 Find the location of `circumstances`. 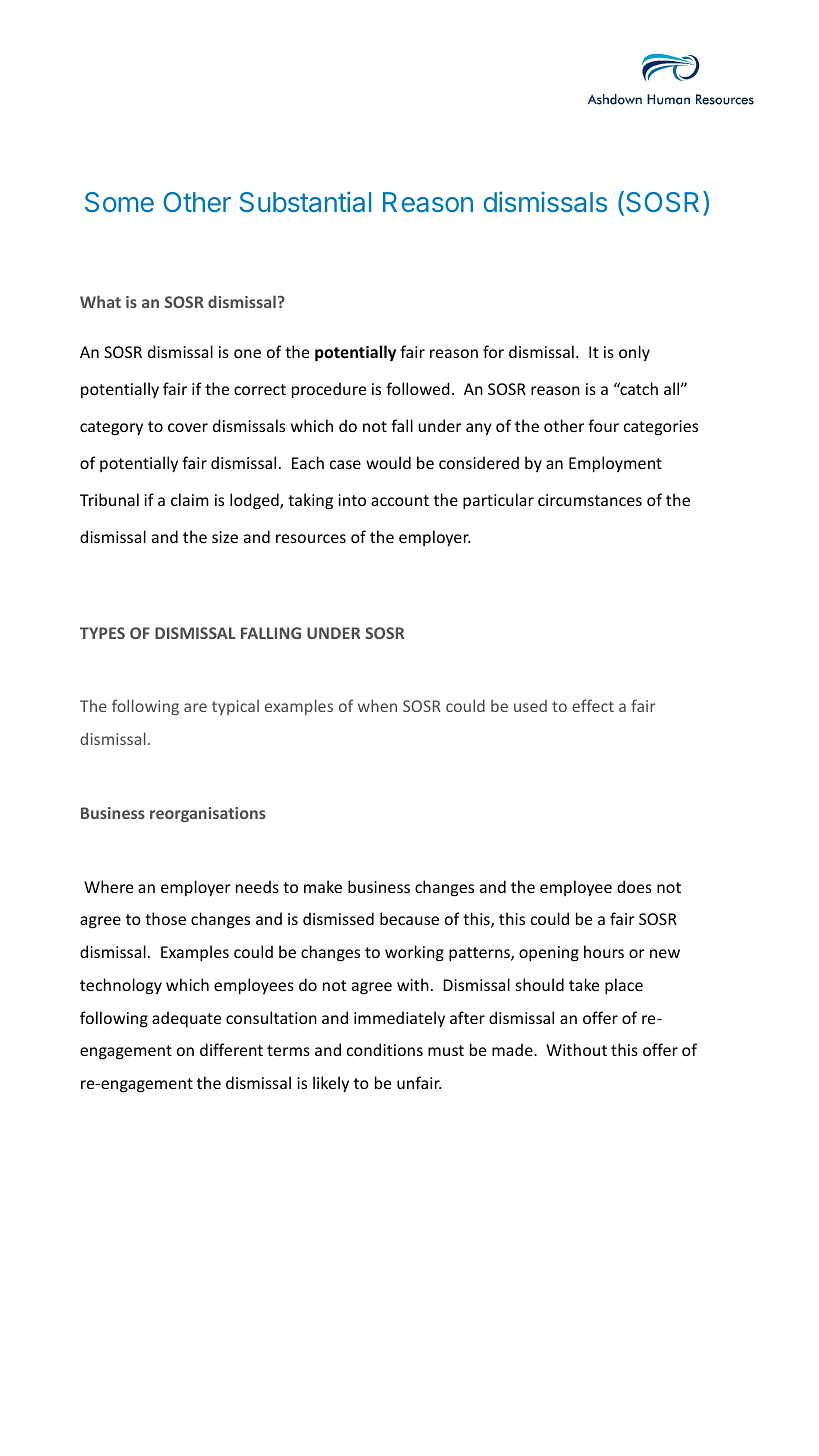

circumstances is located at coordinates (590, 500).
